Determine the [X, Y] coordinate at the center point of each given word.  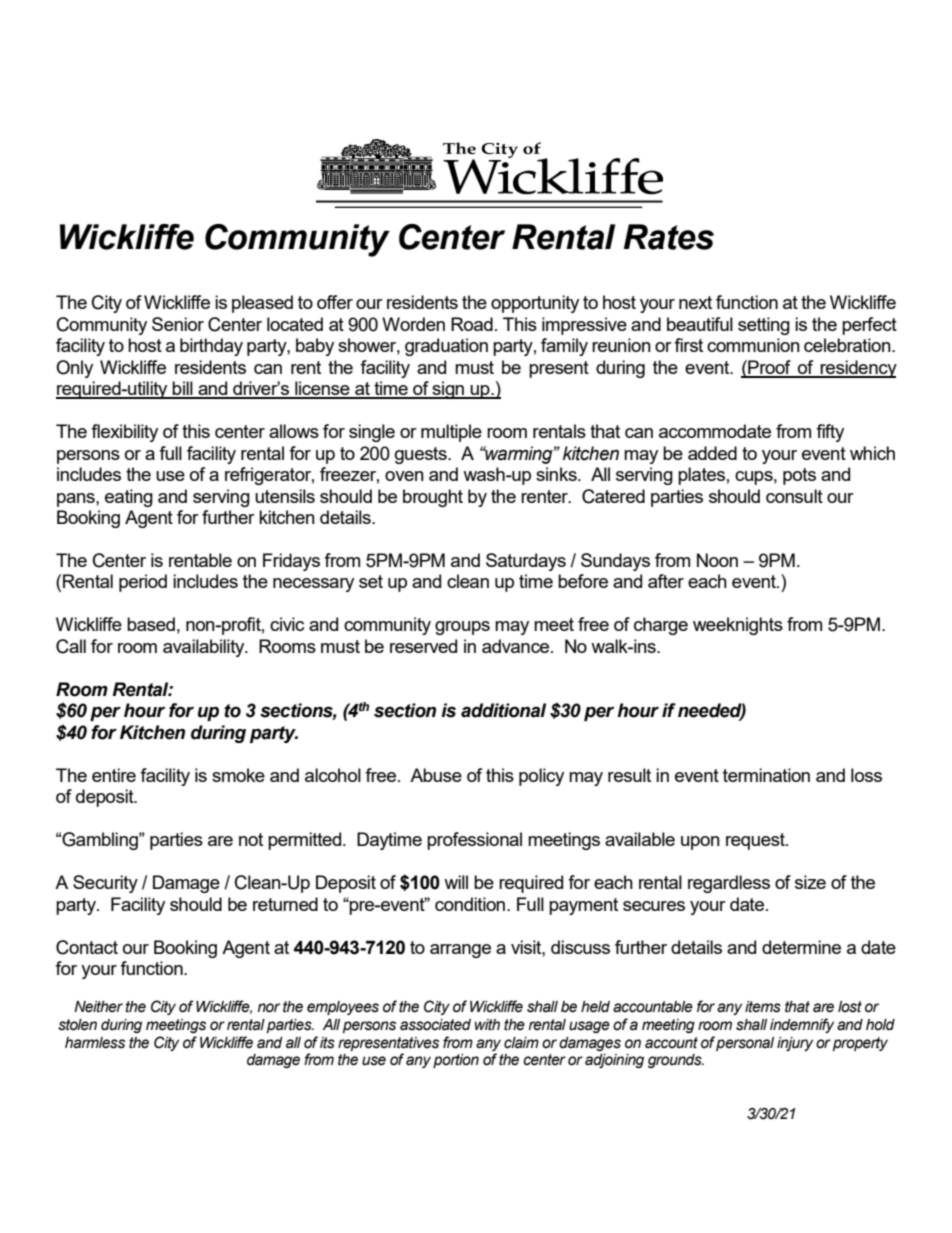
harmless [95, 1043]
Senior [178, 324]
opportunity [535, 304]
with [487, 1025]
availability [205, 648]
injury [795, 1044]
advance [517, 646]
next [695, 302]
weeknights [738, 626]
